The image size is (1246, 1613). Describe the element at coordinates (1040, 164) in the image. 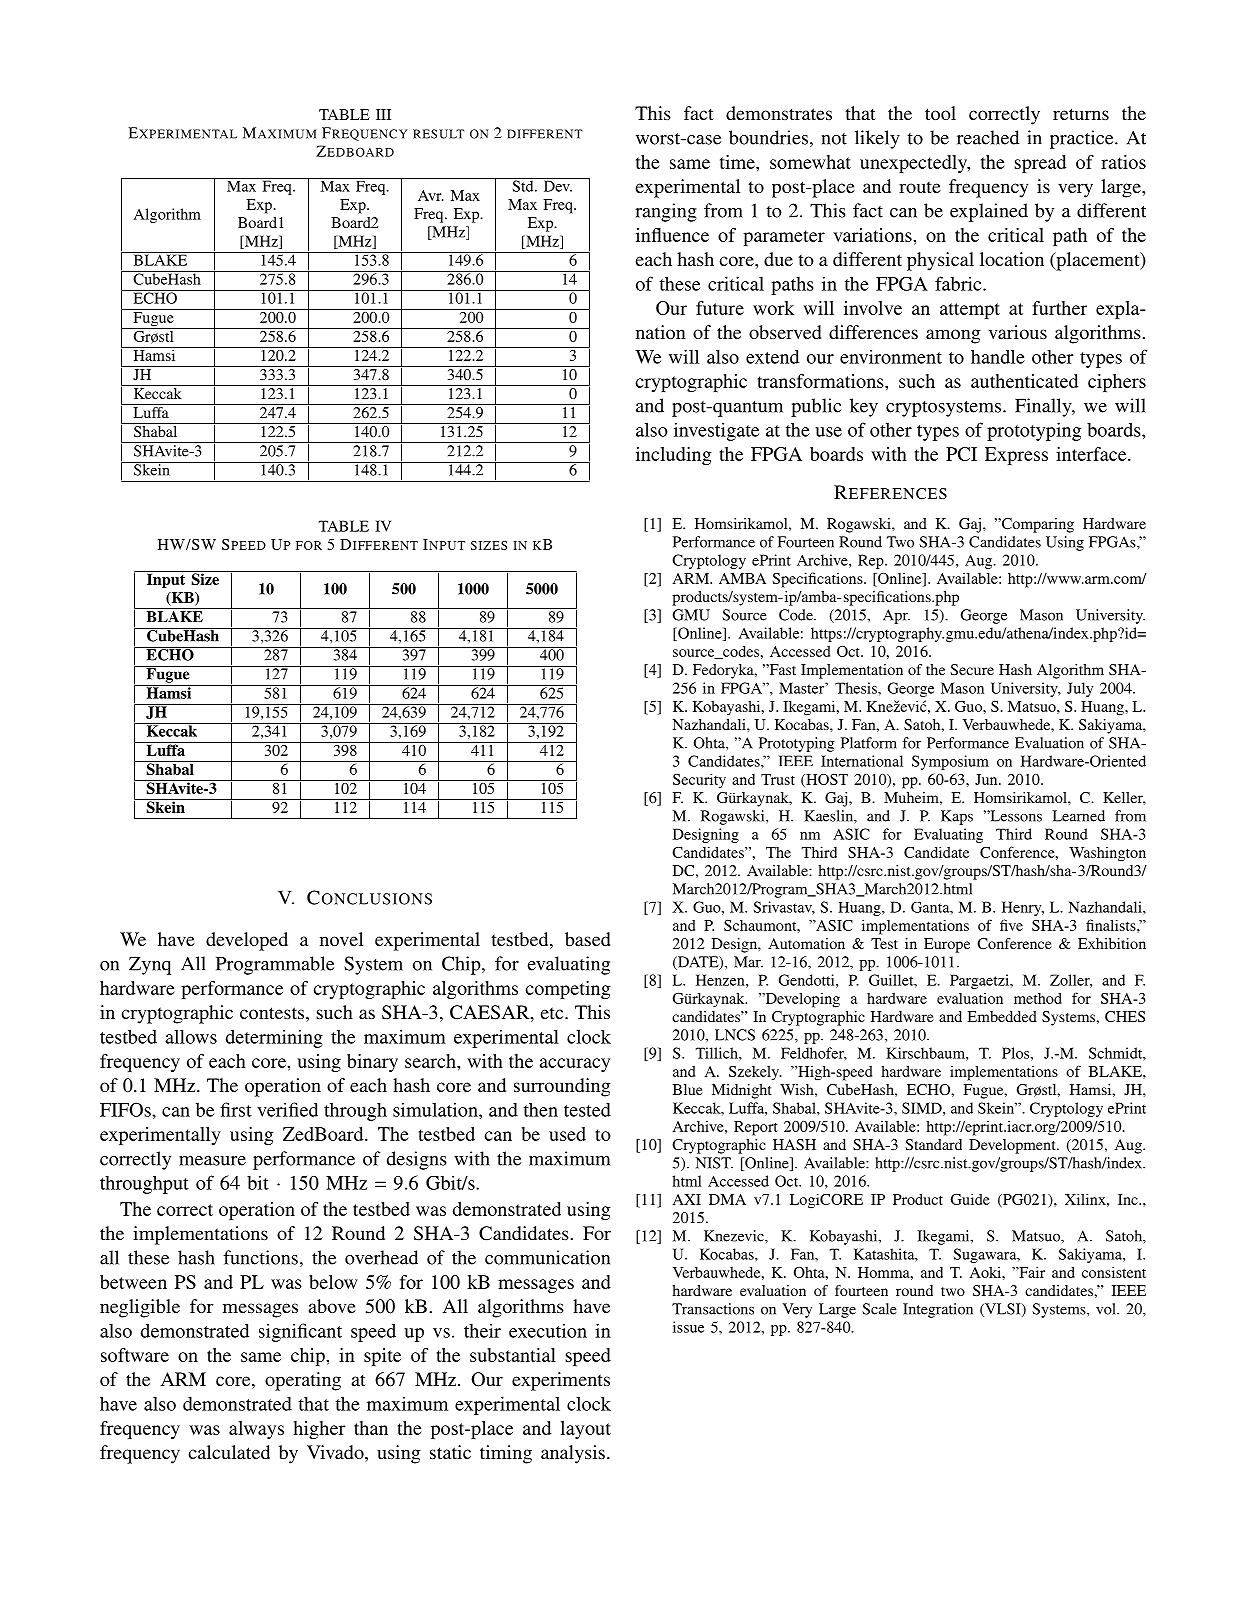

I see `spread` at that location.
